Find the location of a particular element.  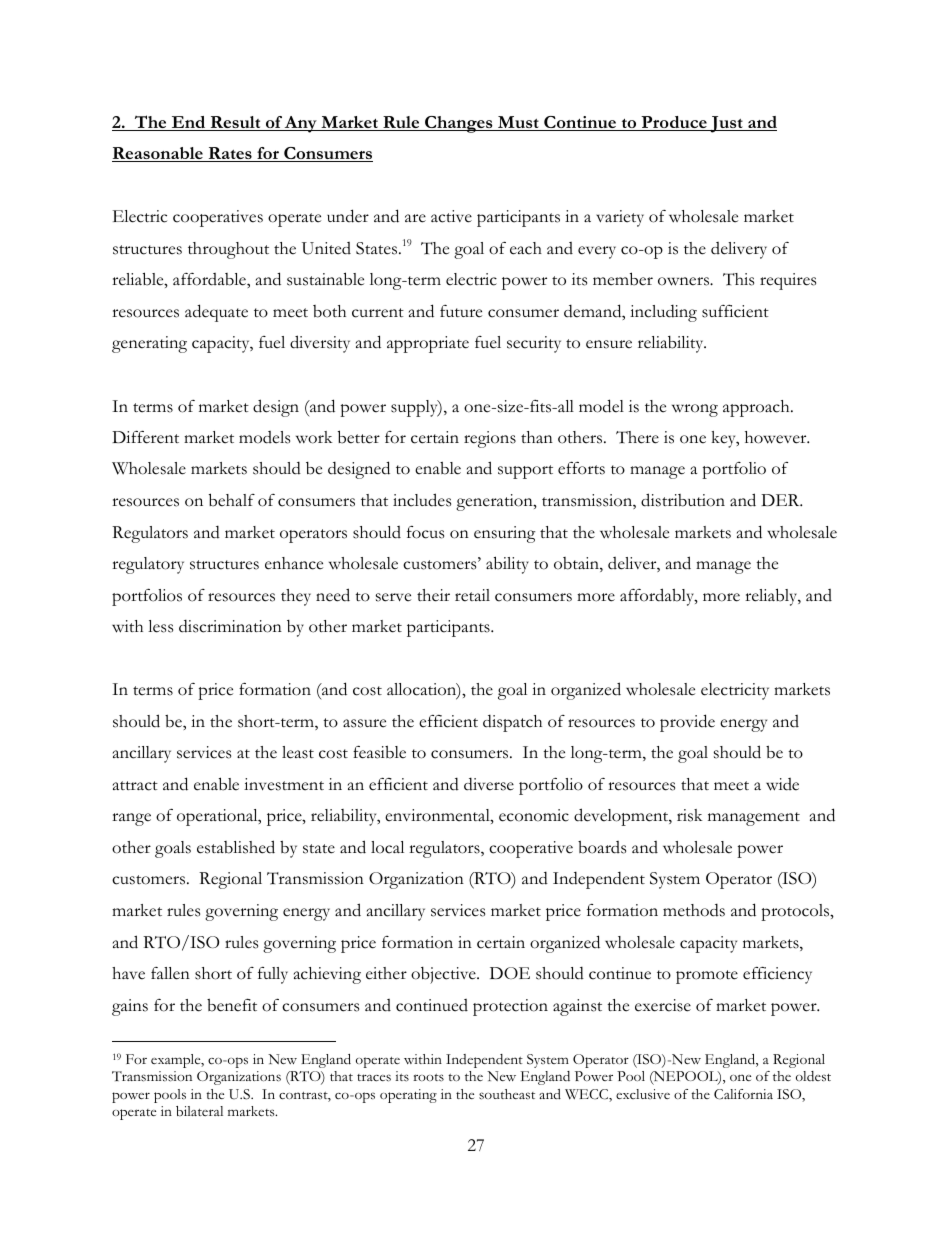

retail is located at coordinates (472, 595).
